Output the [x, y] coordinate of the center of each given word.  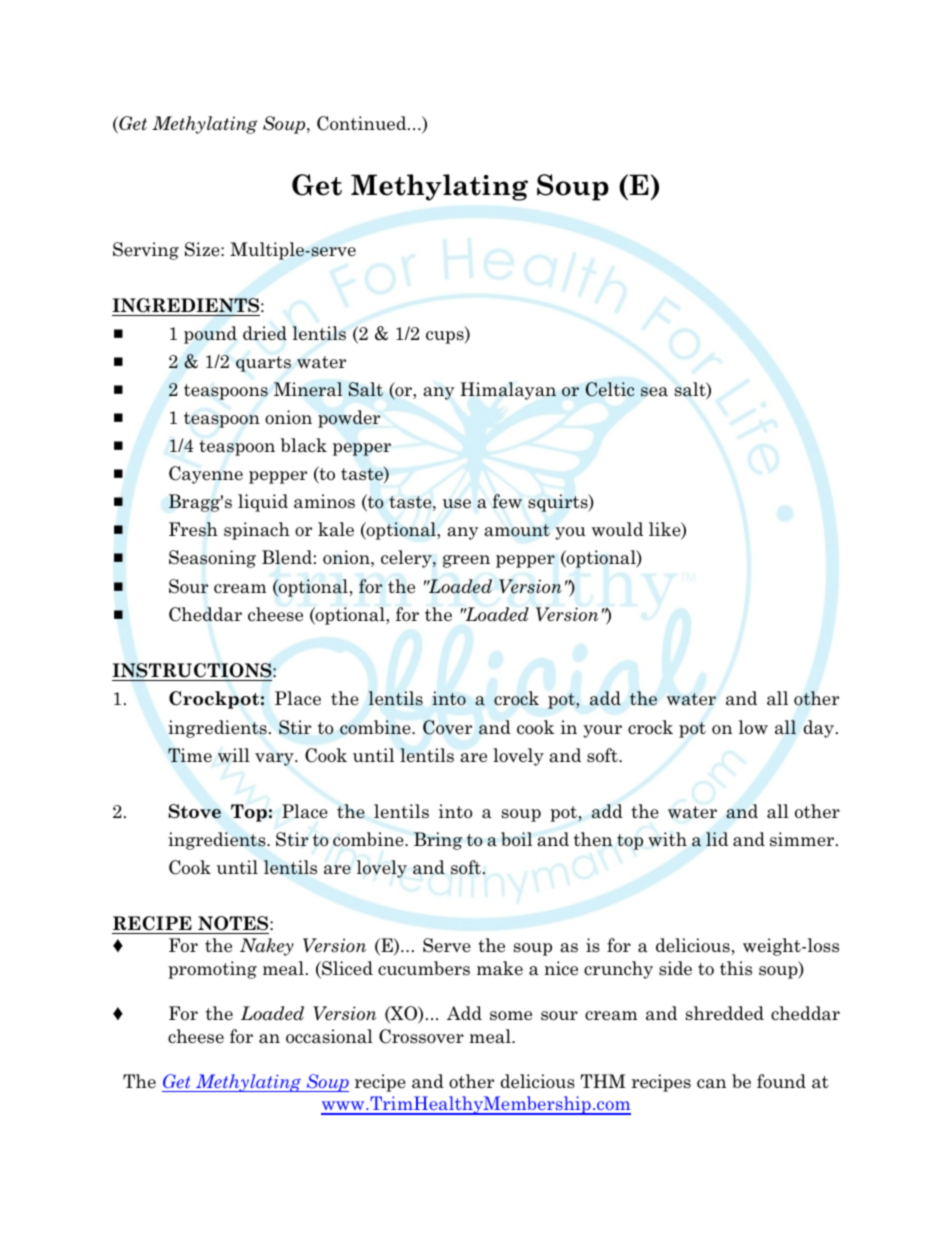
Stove [195, 811]
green [466, 561]
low [753, 727]
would [617, 529]
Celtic [610, 389]
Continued [363, 123]
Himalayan [508, 391]
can [711, 1084]
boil [516, 839]
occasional [329, 1036]
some [511, 1016]
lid [717, 839]
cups [446, 337]
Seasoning [212, 559]
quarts [263, 364]
